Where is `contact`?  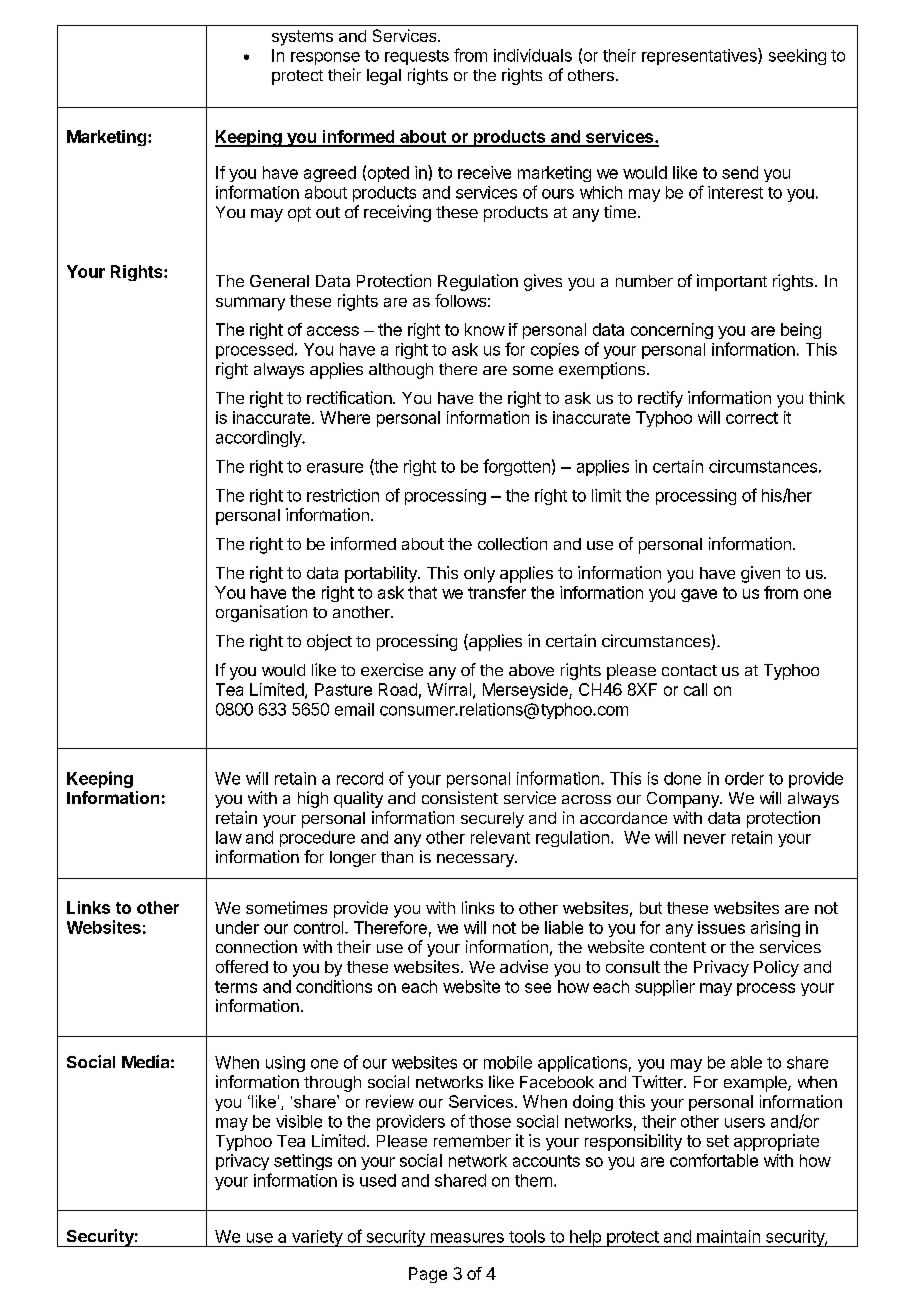 contact is located at coordinates (689, 670).
